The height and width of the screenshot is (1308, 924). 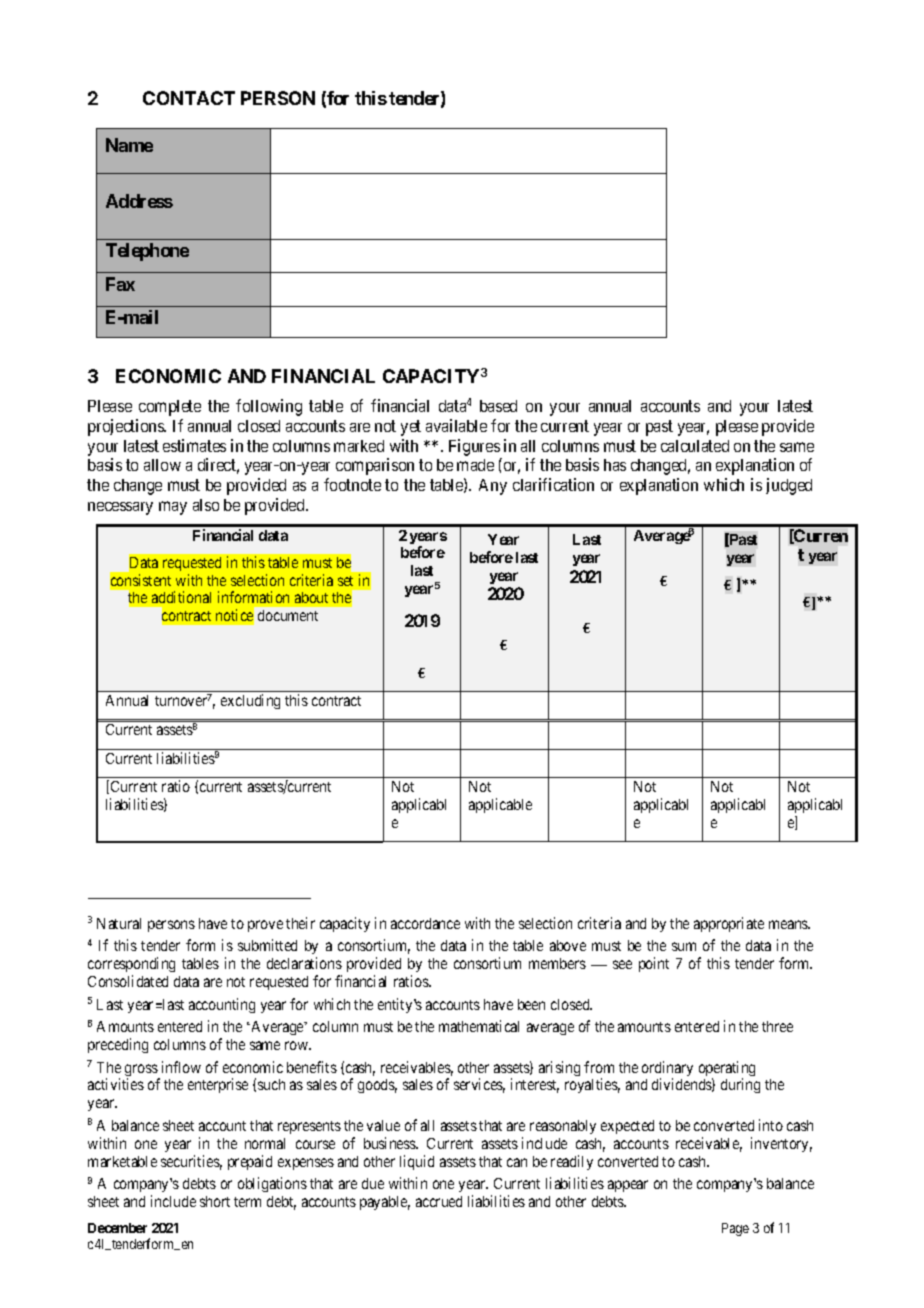 I want to click on accrued, so click(x=439, y=1201).
